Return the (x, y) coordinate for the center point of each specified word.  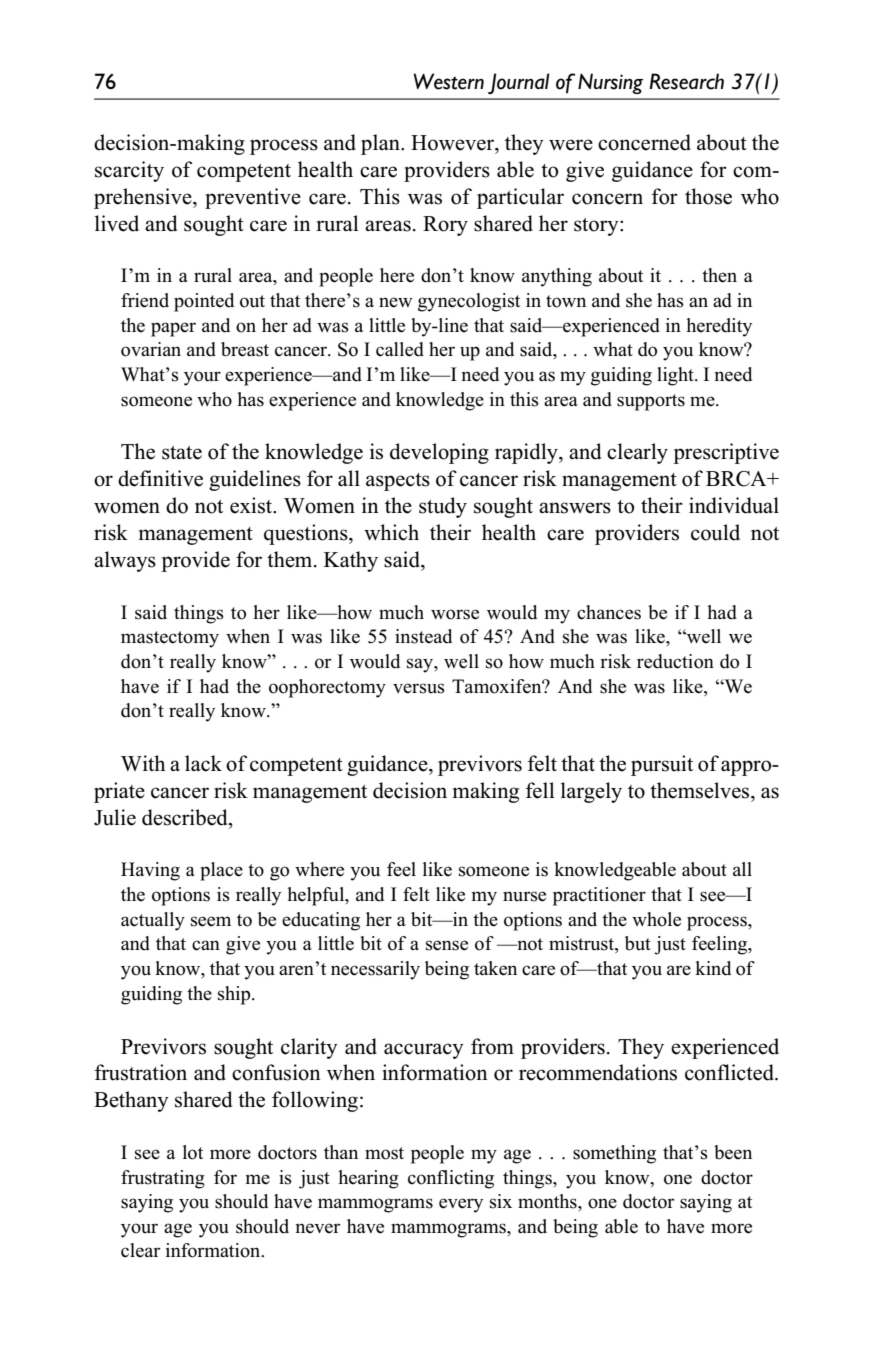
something (614, 1154)
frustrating (163, 1179)
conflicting (451, 1179)
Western (448, 81)
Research (686, 81)
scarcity (129, 171)
